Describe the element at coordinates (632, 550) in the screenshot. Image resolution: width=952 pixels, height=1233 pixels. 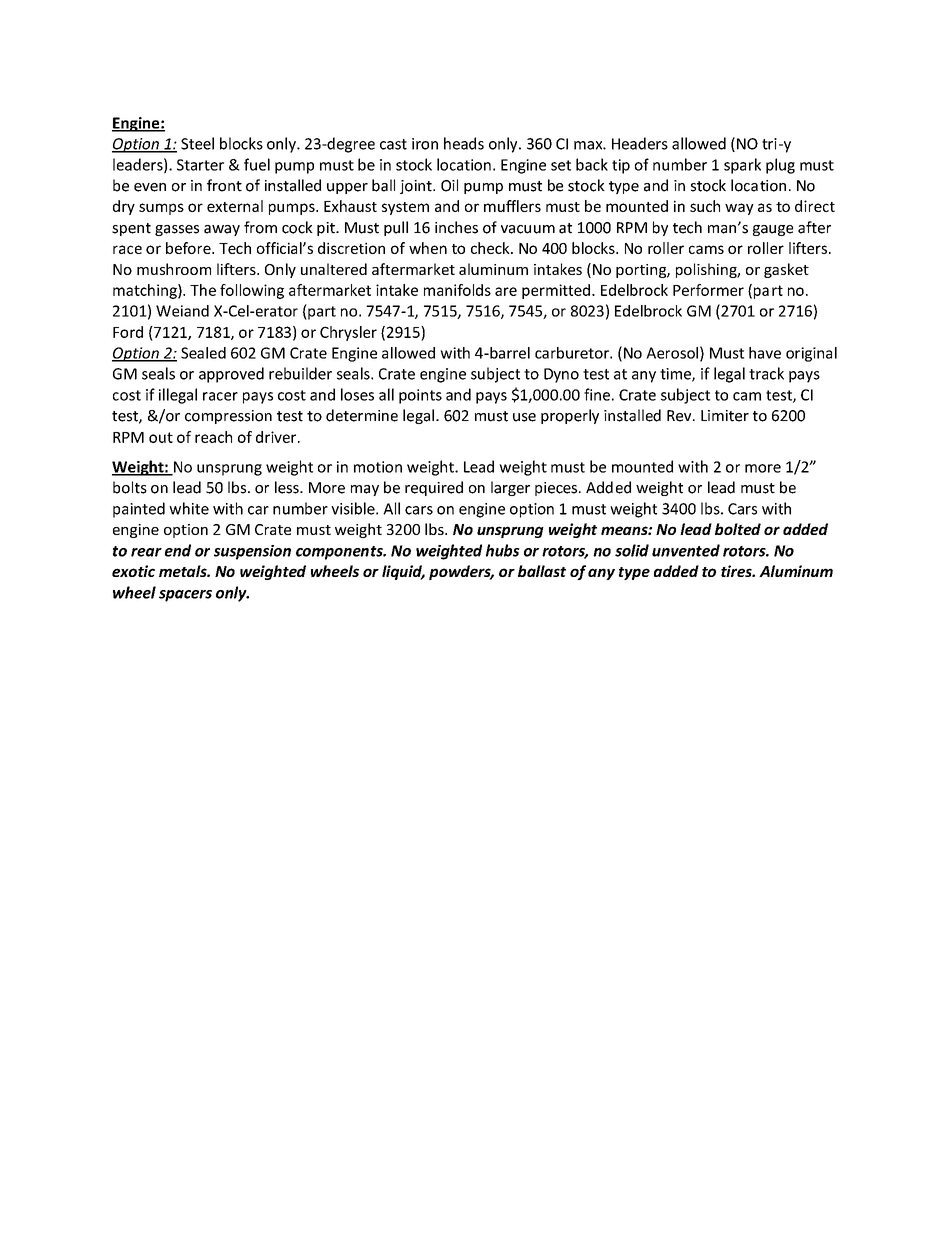
I see `solid` at that location.
